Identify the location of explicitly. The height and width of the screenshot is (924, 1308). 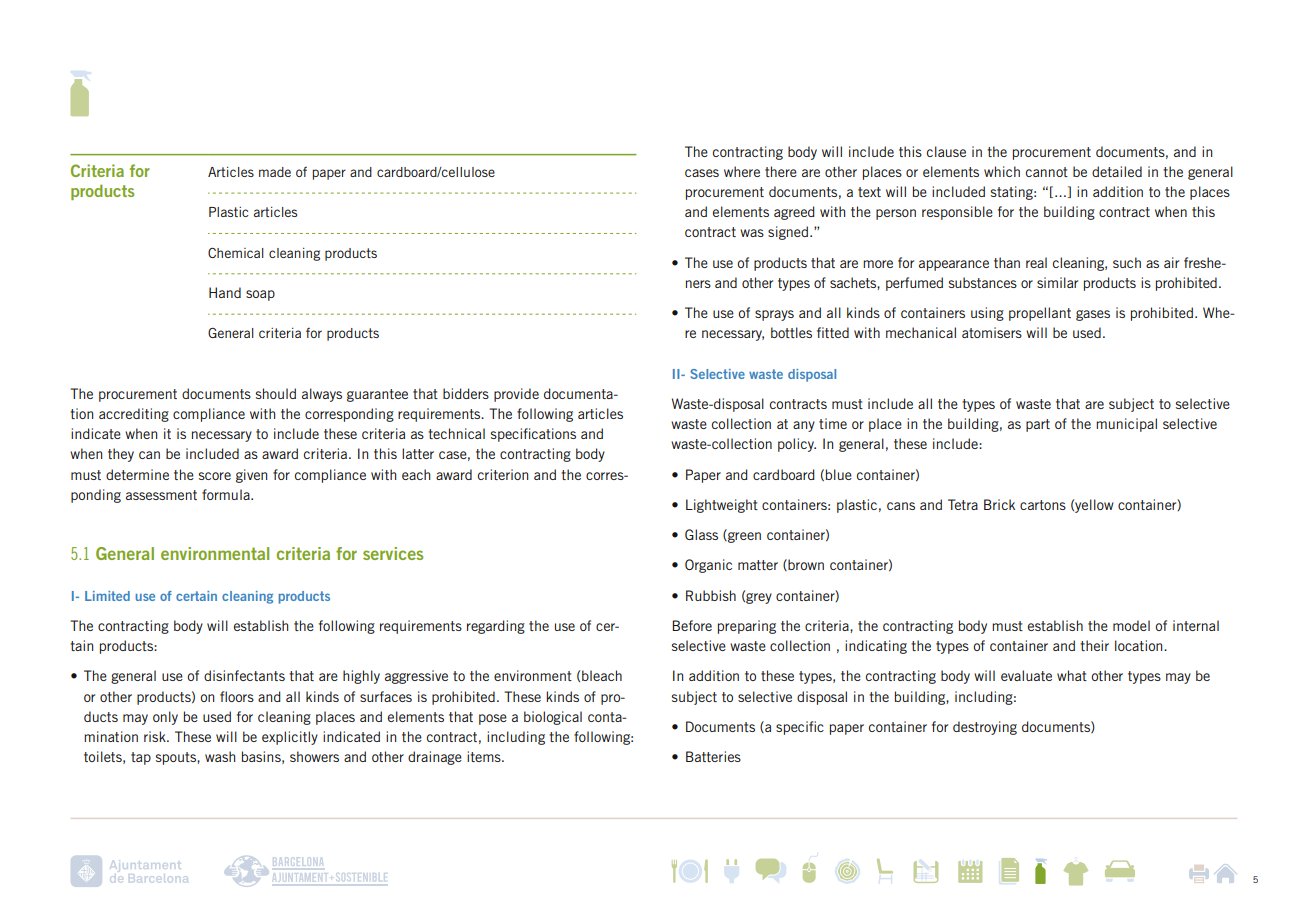
(290, 738).
